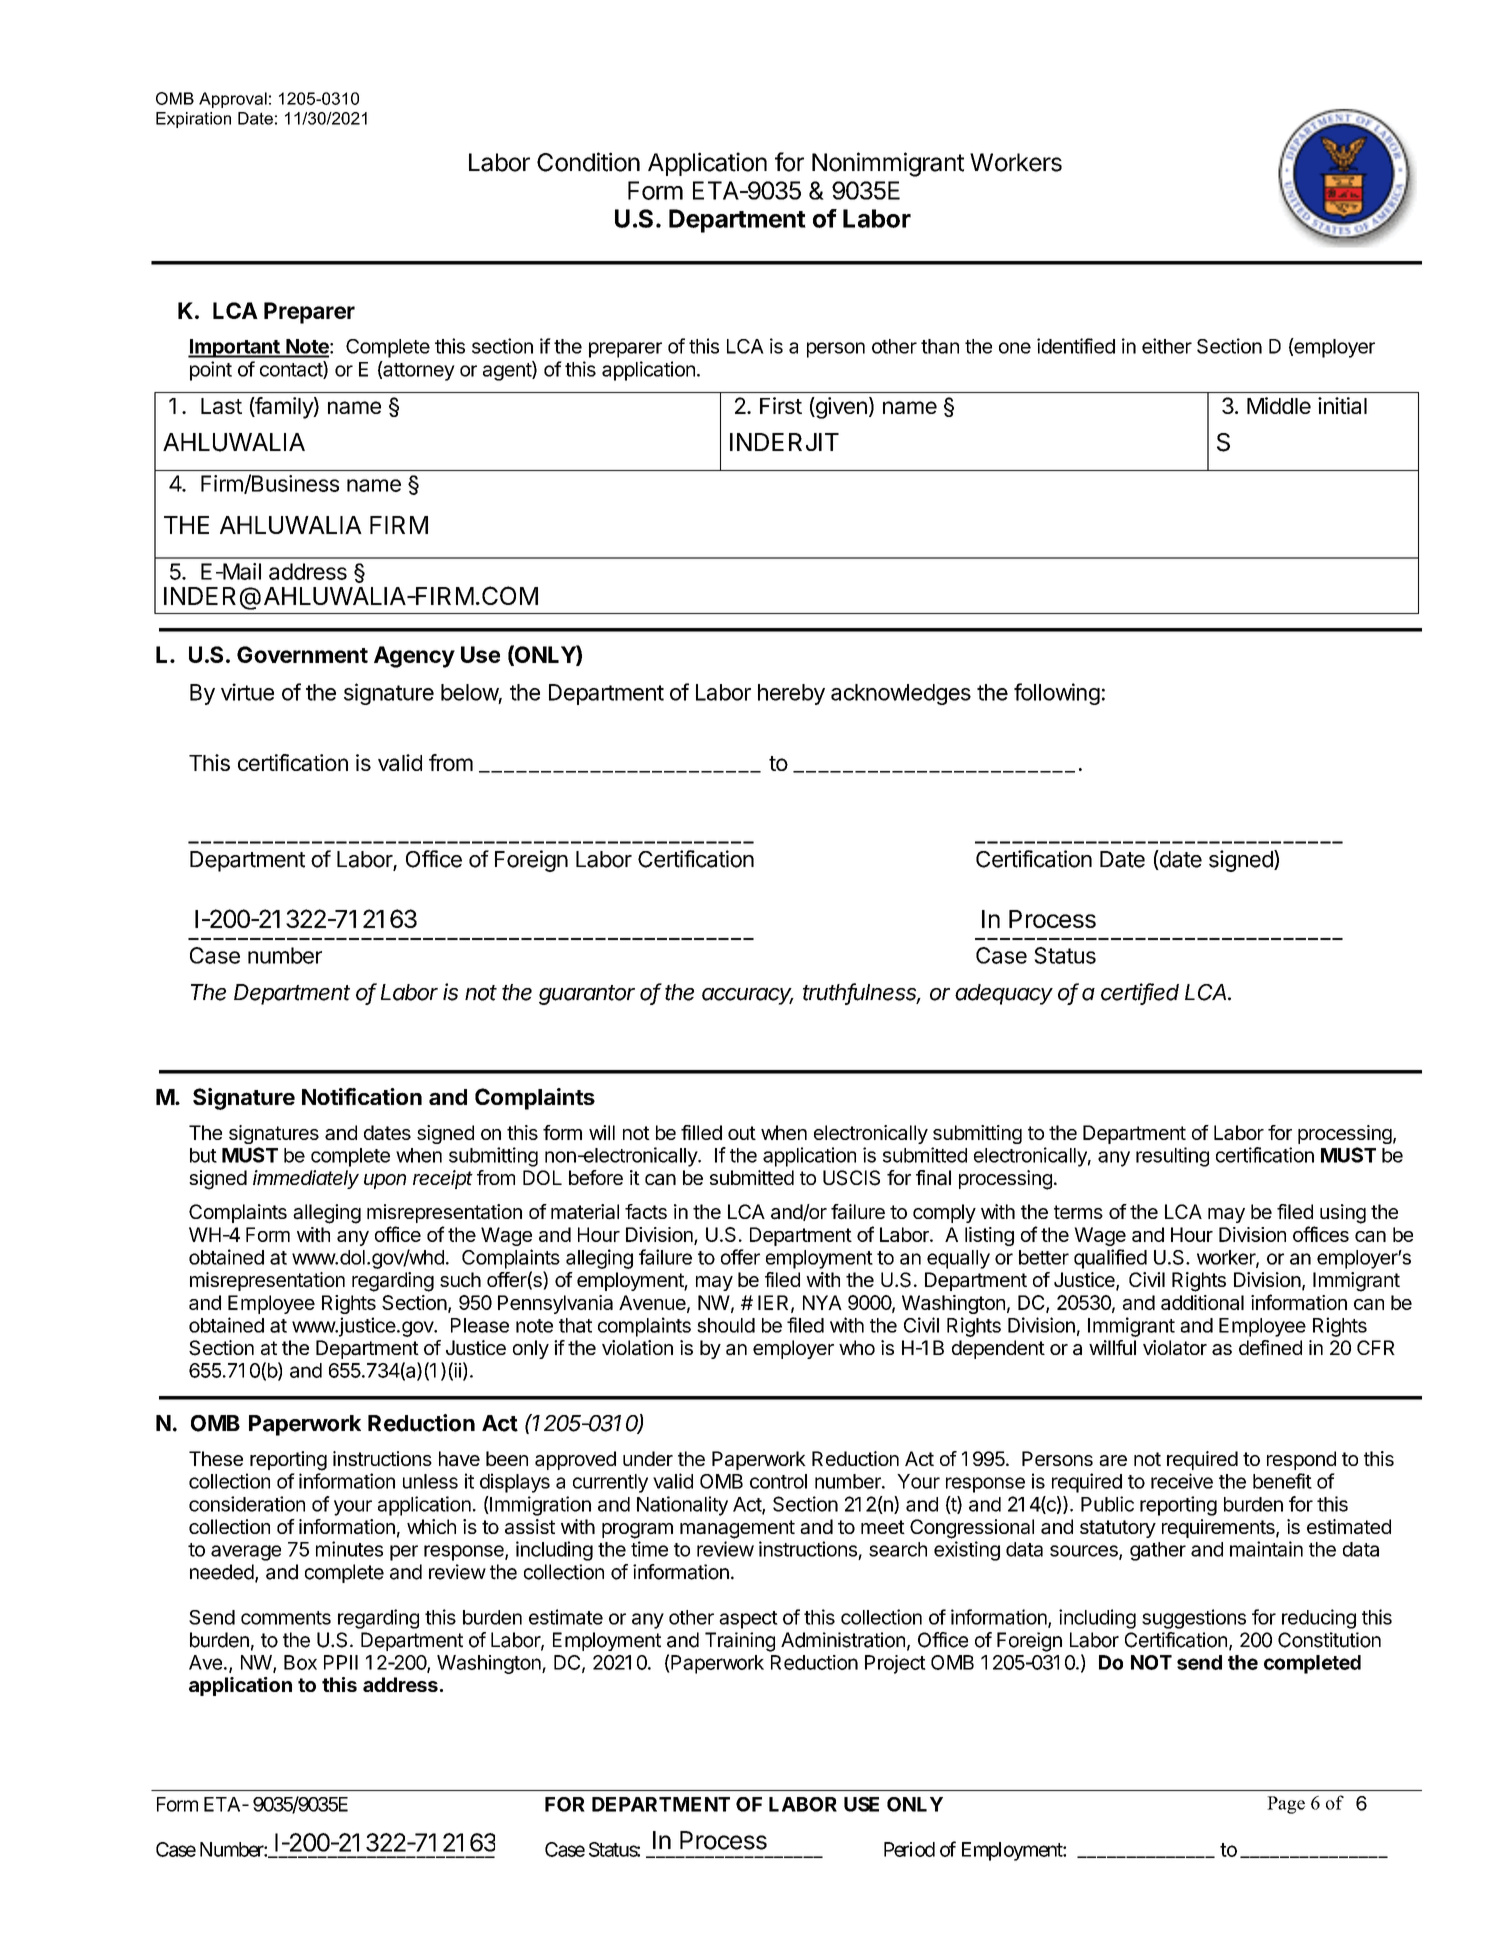 The image size is (1507, 1950). What do you see at coordinates (1167, 346) in the screenshot?
I see `either` at bounding box center [1167, 346].
